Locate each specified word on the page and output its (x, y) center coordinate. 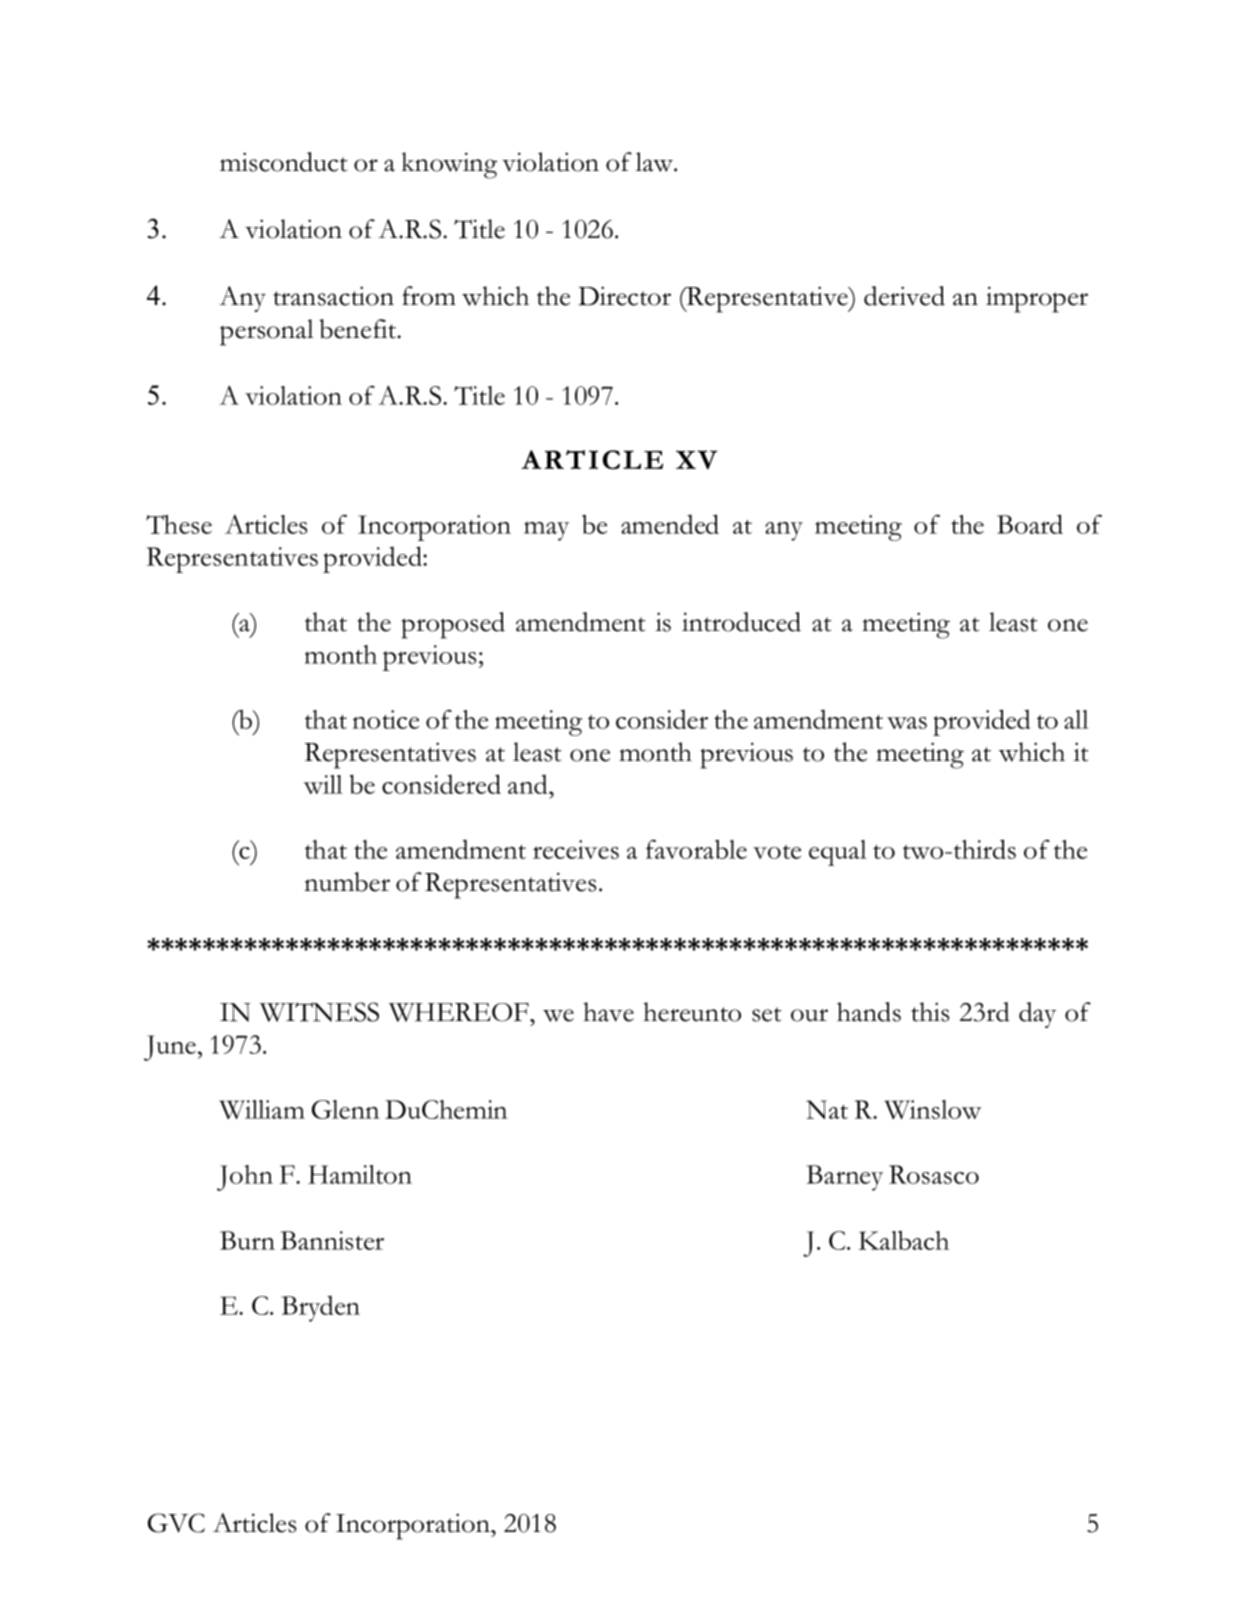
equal (838, 853)
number (347, 882)
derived (904, 296)
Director (624, 296)
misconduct (284, 162)
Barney (845, 1178)
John (245, 1178)
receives (576, 849)
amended (670, 524)
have (608, 1012)
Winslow (932, 1110)
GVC (176, 1523)
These (179, 524)
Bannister (332, 1240)
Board (1030, 524)
